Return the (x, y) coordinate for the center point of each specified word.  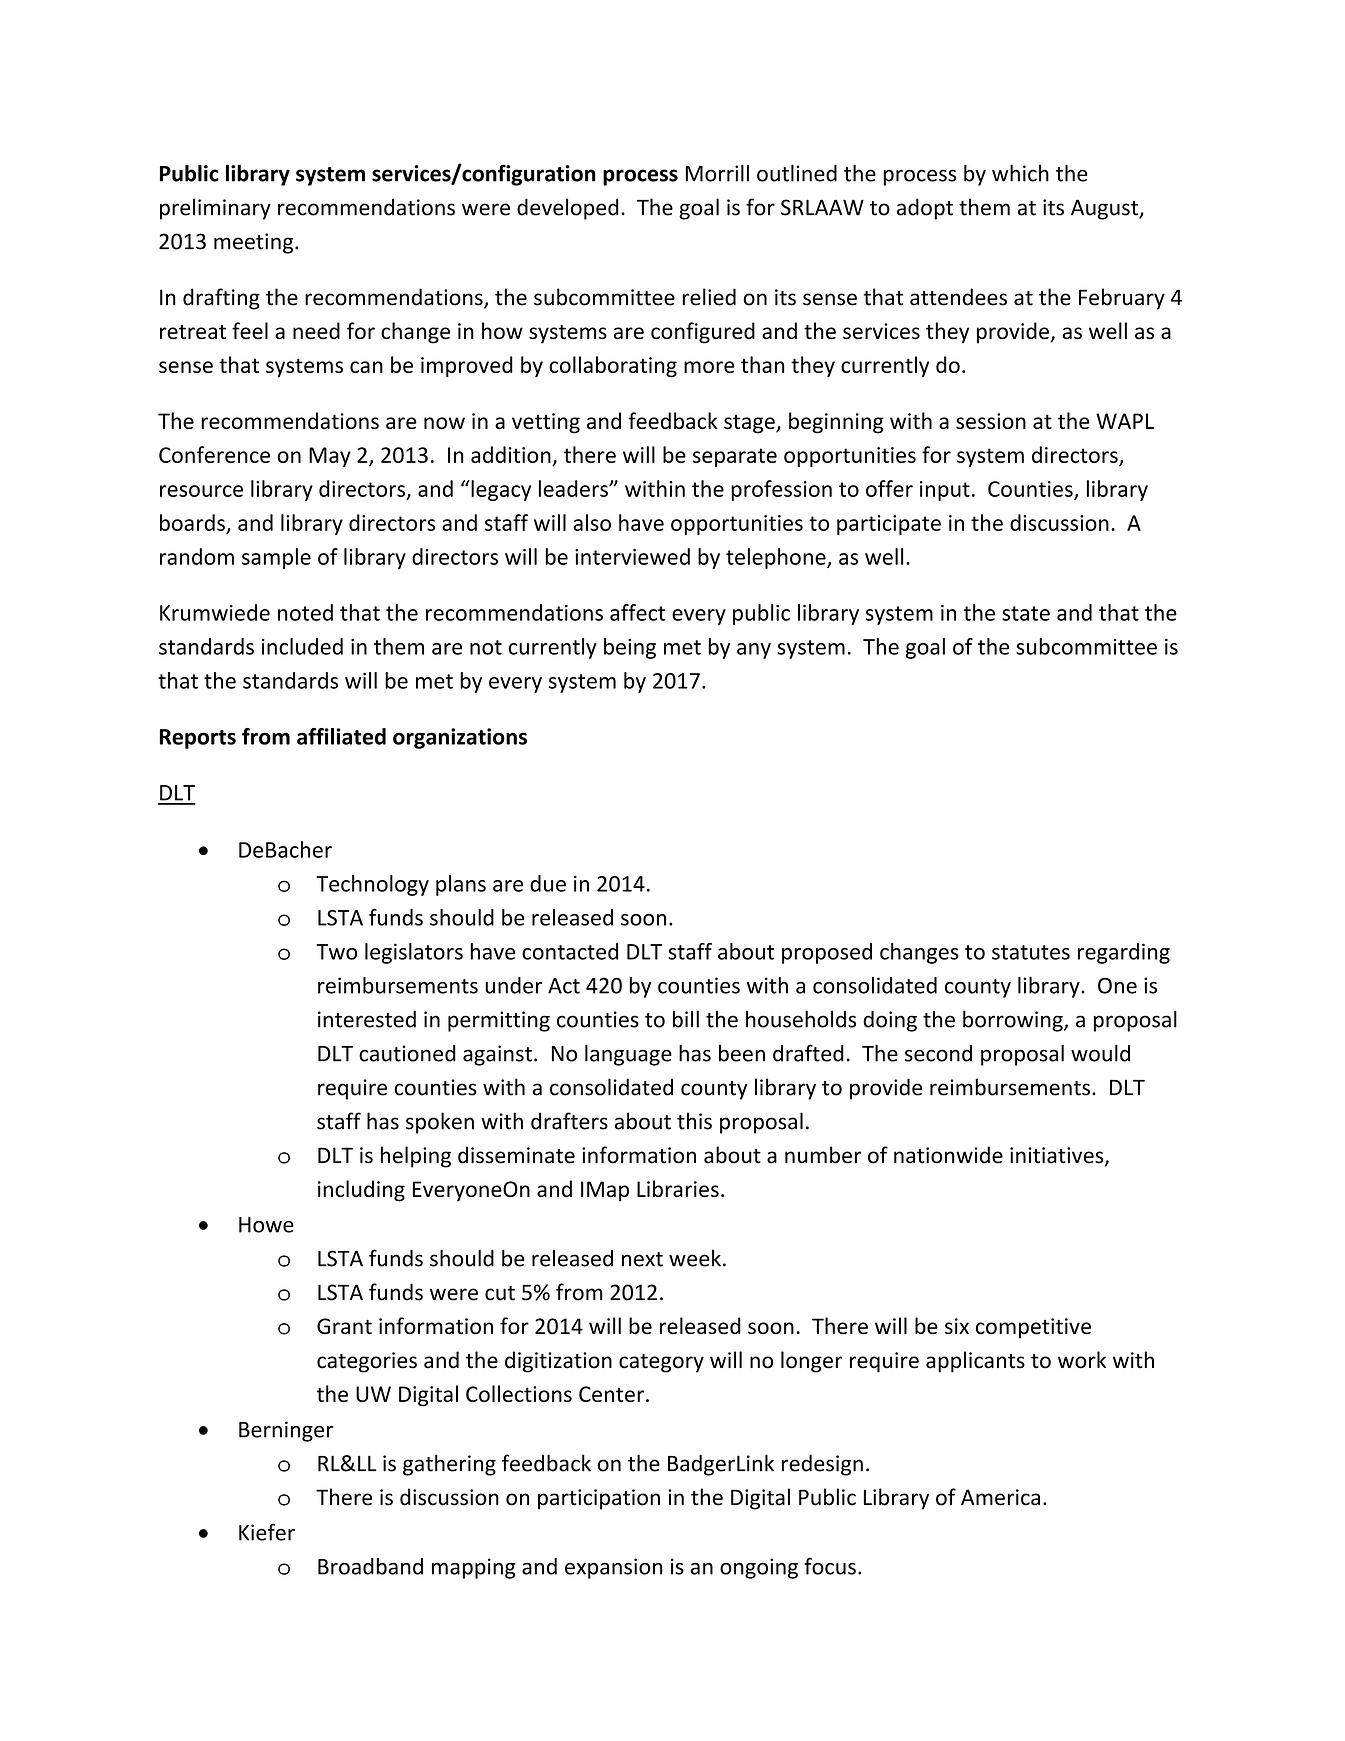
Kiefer (267, 1532)
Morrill (717, 173)
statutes (1031, 952)
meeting (255, 243)
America (1000, 1497)
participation (599, 1499)
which (1020, 173)
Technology (372, 885)
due (548, 883)
